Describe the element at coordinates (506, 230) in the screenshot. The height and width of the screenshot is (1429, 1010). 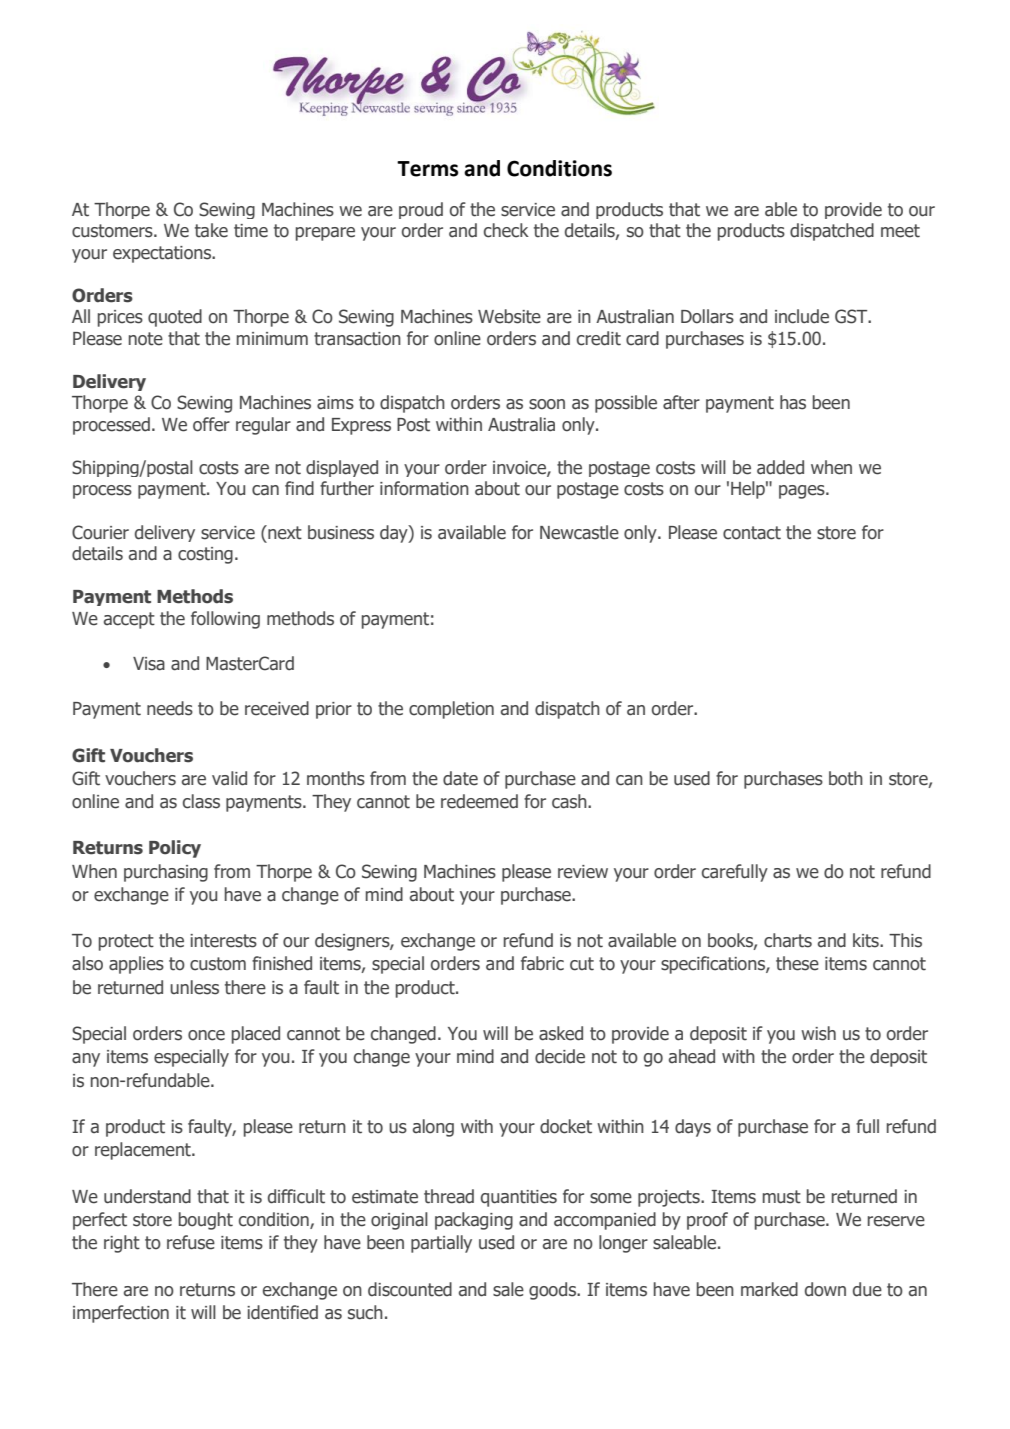
I see `check` at that location.
